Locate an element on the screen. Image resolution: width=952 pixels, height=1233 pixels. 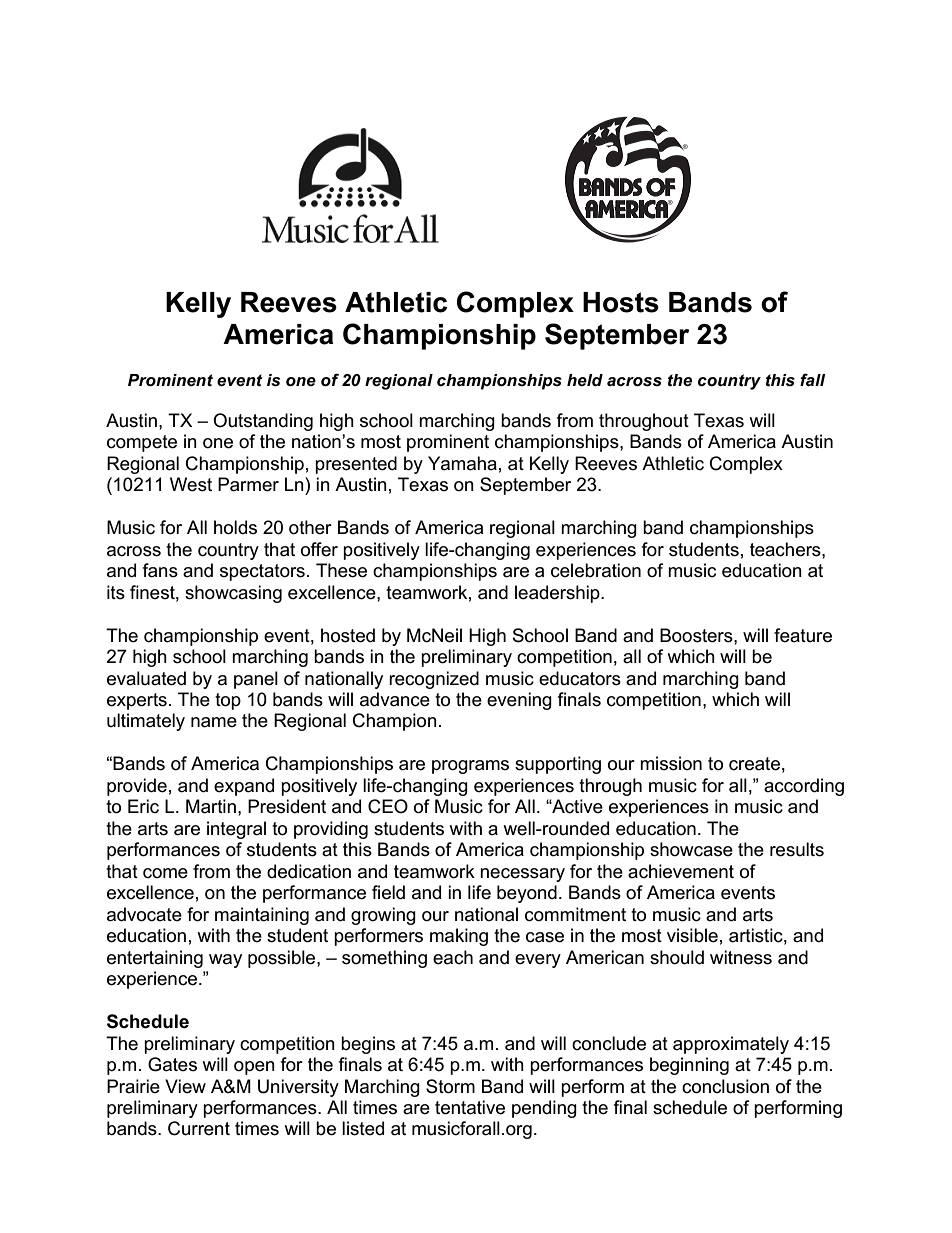
Martin is located at coordinates (211, 806).
